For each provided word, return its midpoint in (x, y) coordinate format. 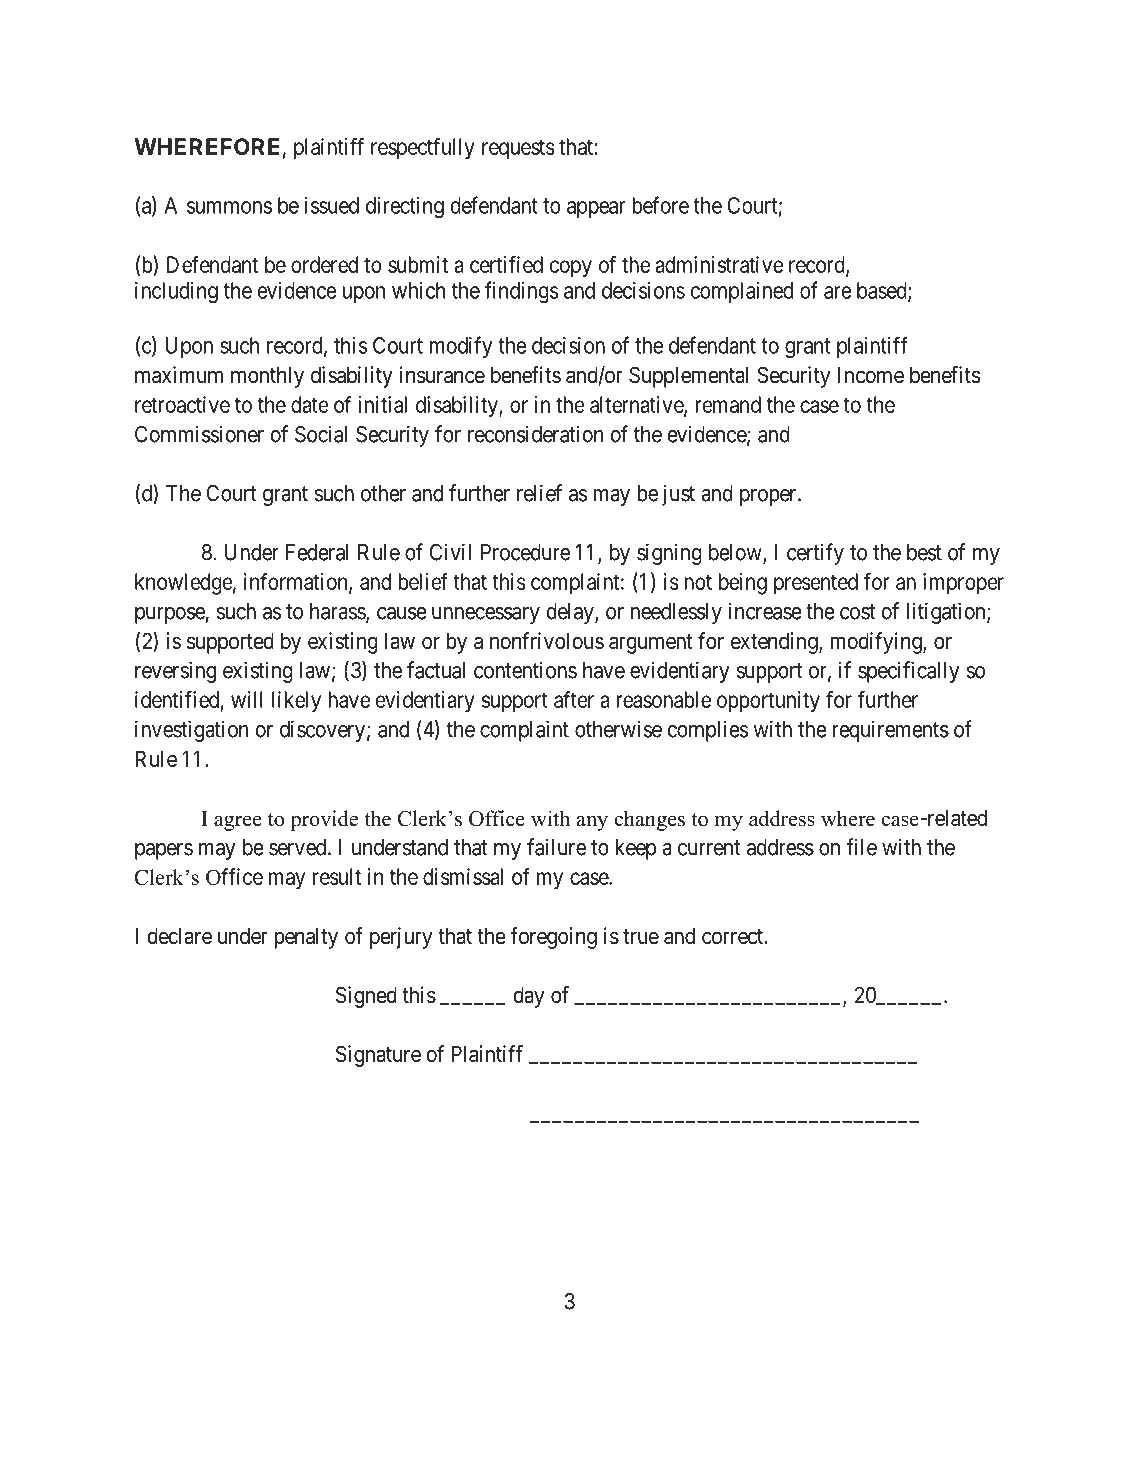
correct (733, 937)
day (528, 997)
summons (229, 207)
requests (518, 149)
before (660, 205)
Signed (366, 997)
